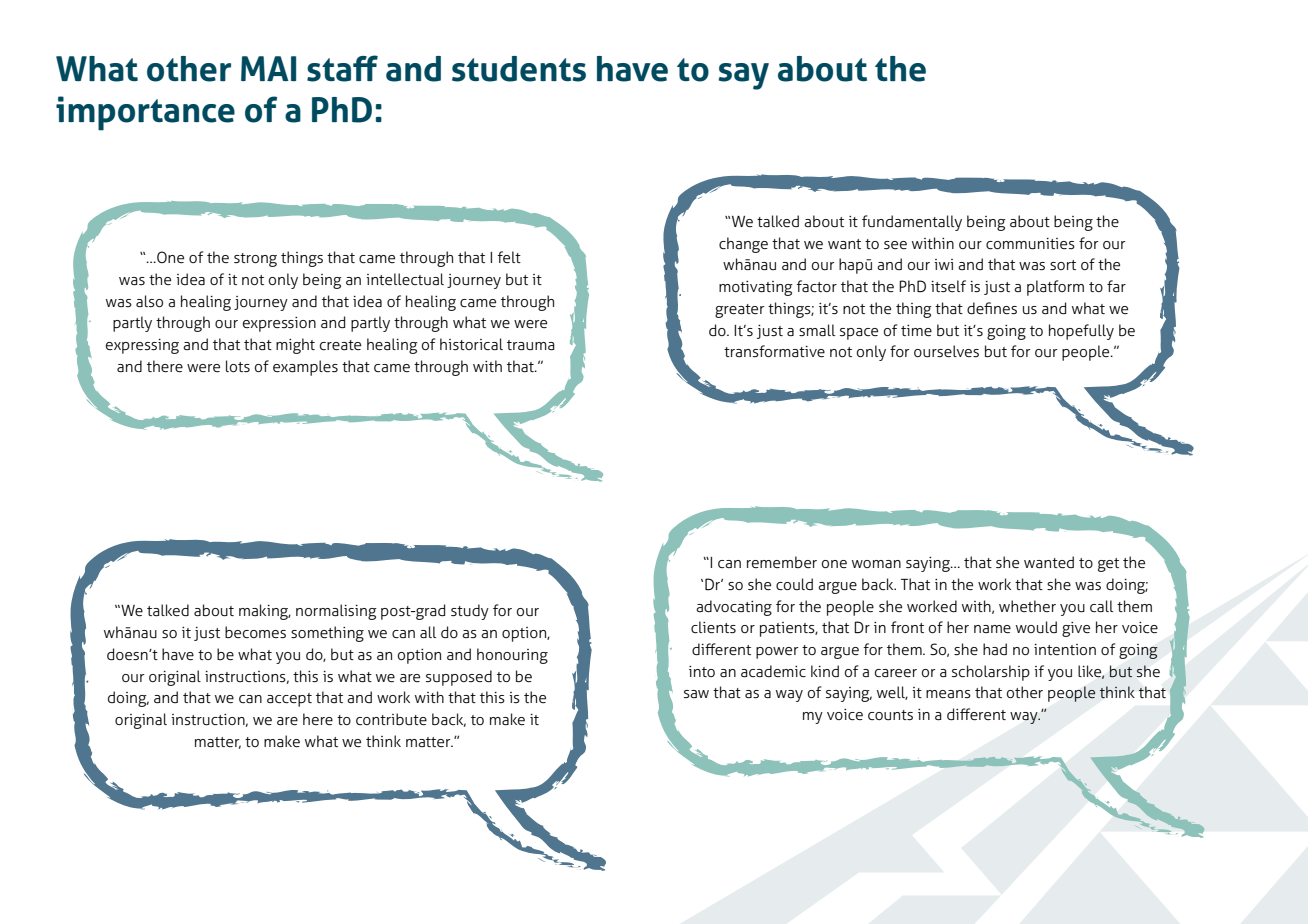 The image size is (1308, 924). Describe the element at coordinates (268, 68) in the screenshot. I see `MAI` at that location.
